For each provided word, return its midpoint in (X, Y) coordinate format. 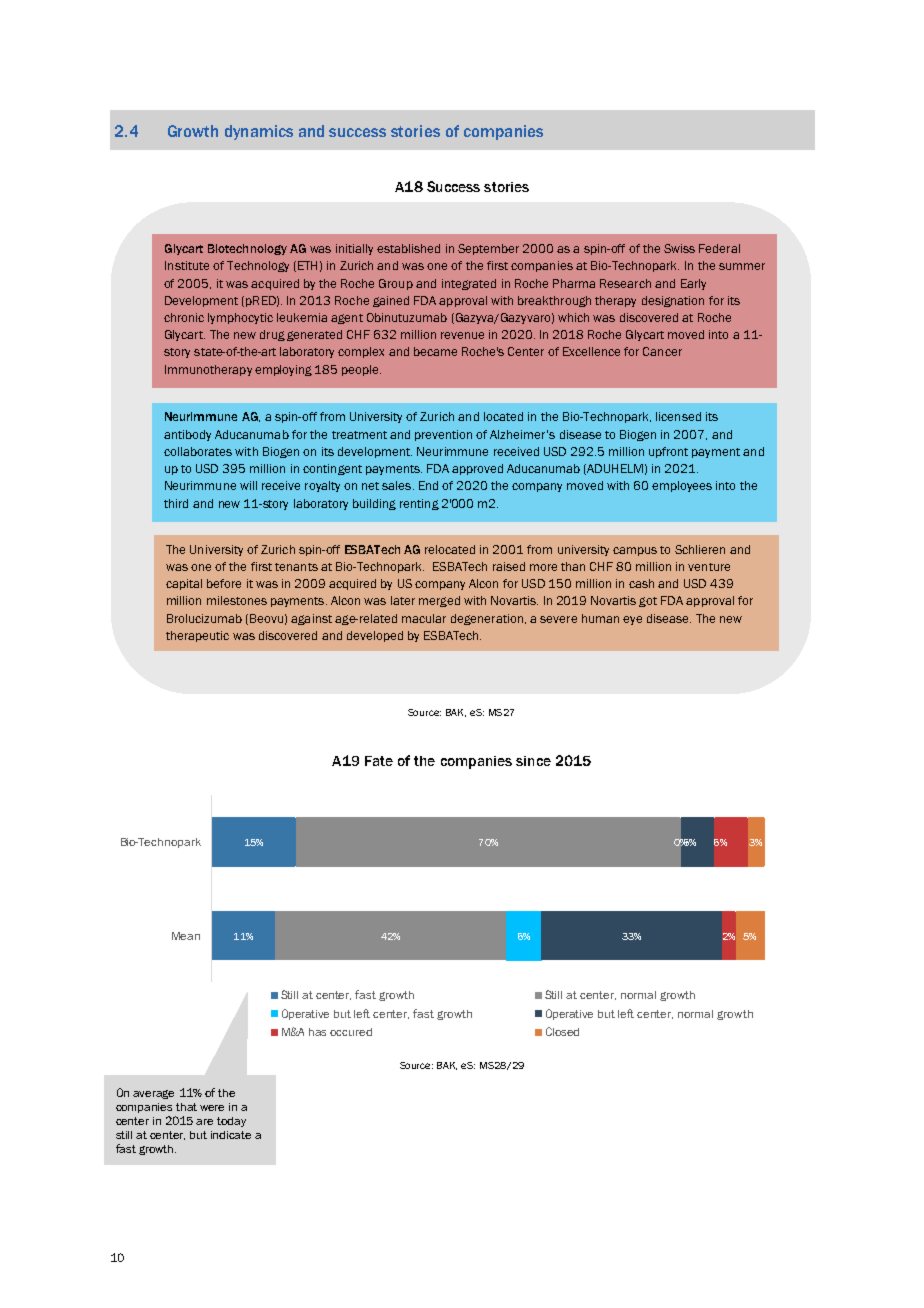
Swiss (679, 248)
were (212, 1108)
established (408, 248)
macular (424, 618)
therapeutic (197, 636)
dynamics (259, 132)
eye (632, 620)
